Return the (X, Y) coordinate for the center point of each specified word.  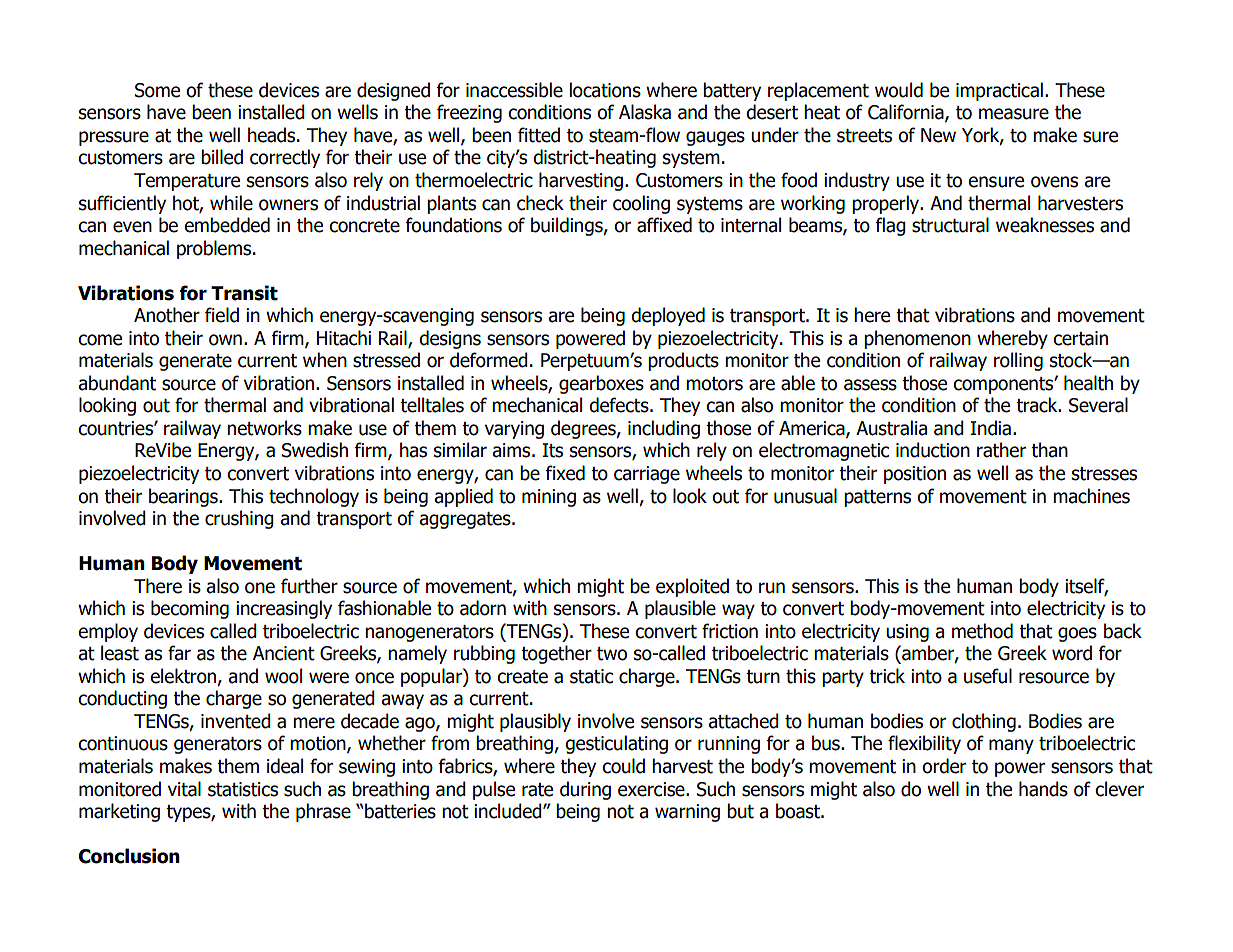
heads (273, 135)
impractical (999, 91)
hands (1043, 789)
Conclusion (129, 856)
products (683, 361)
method (982, 631)
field (222, 315)
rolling (1018, 361)
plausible (680, 609)
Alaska (645, 112)
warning (687, 813)
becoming (190, 609)
